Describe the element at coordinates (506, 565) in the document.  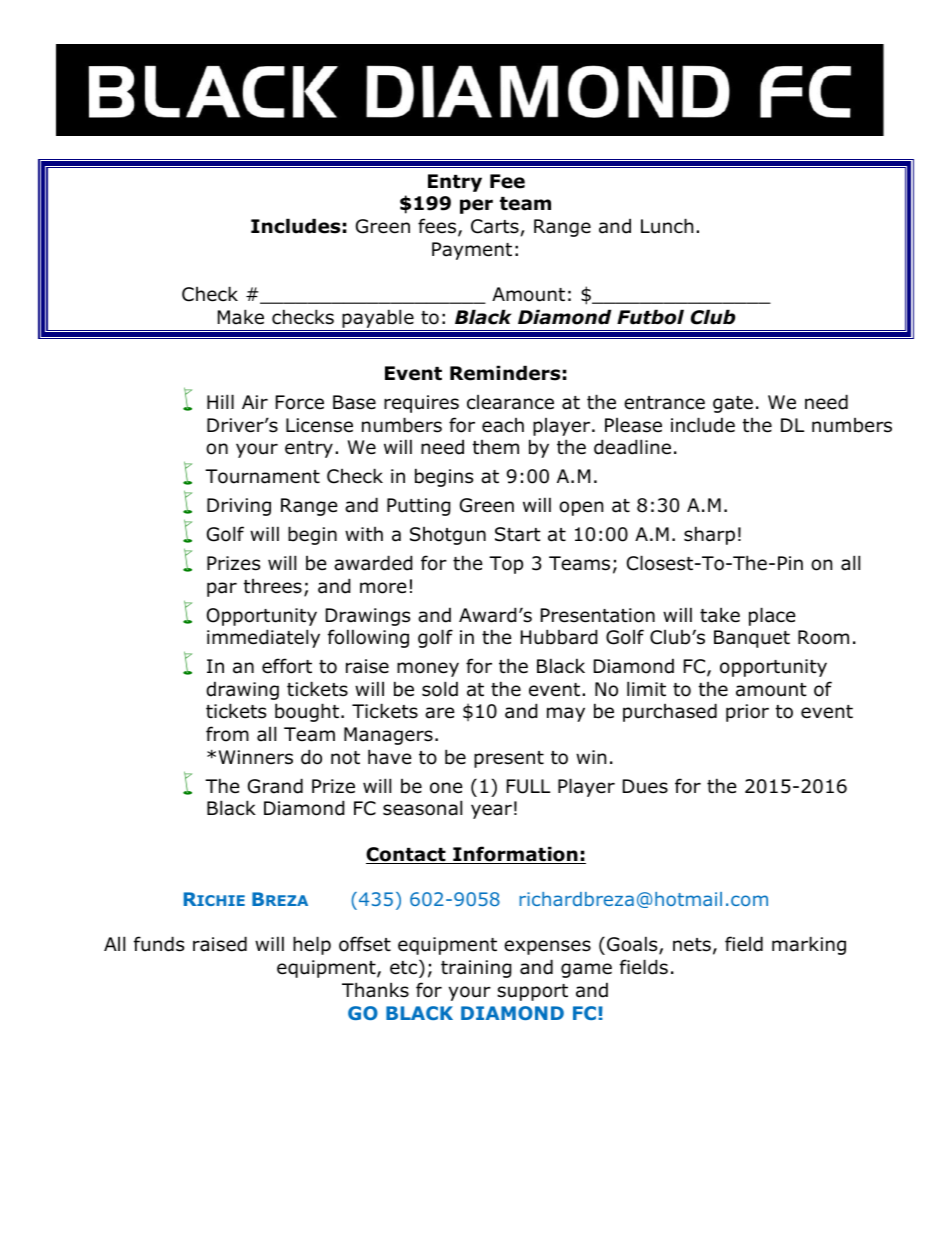
I see `Top` at that location.
